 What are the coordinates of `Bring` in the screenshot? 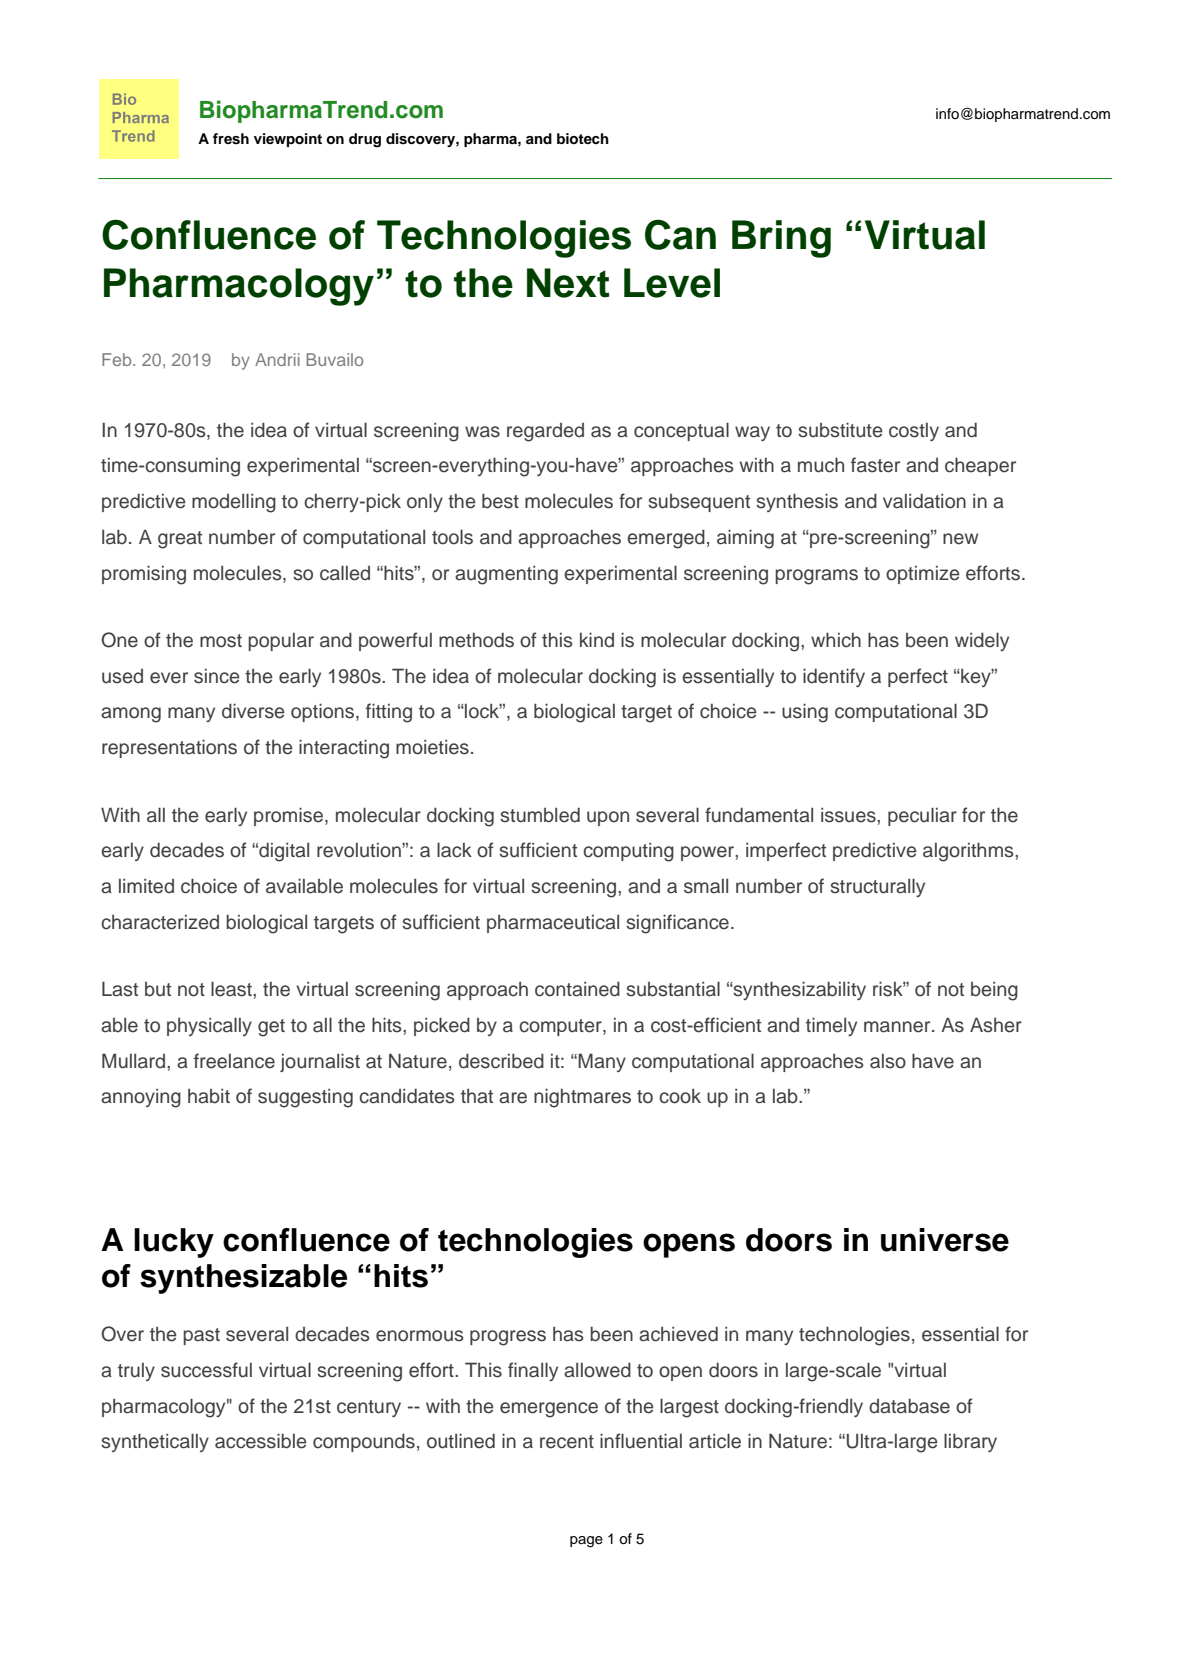 It's located at (781, 239).
